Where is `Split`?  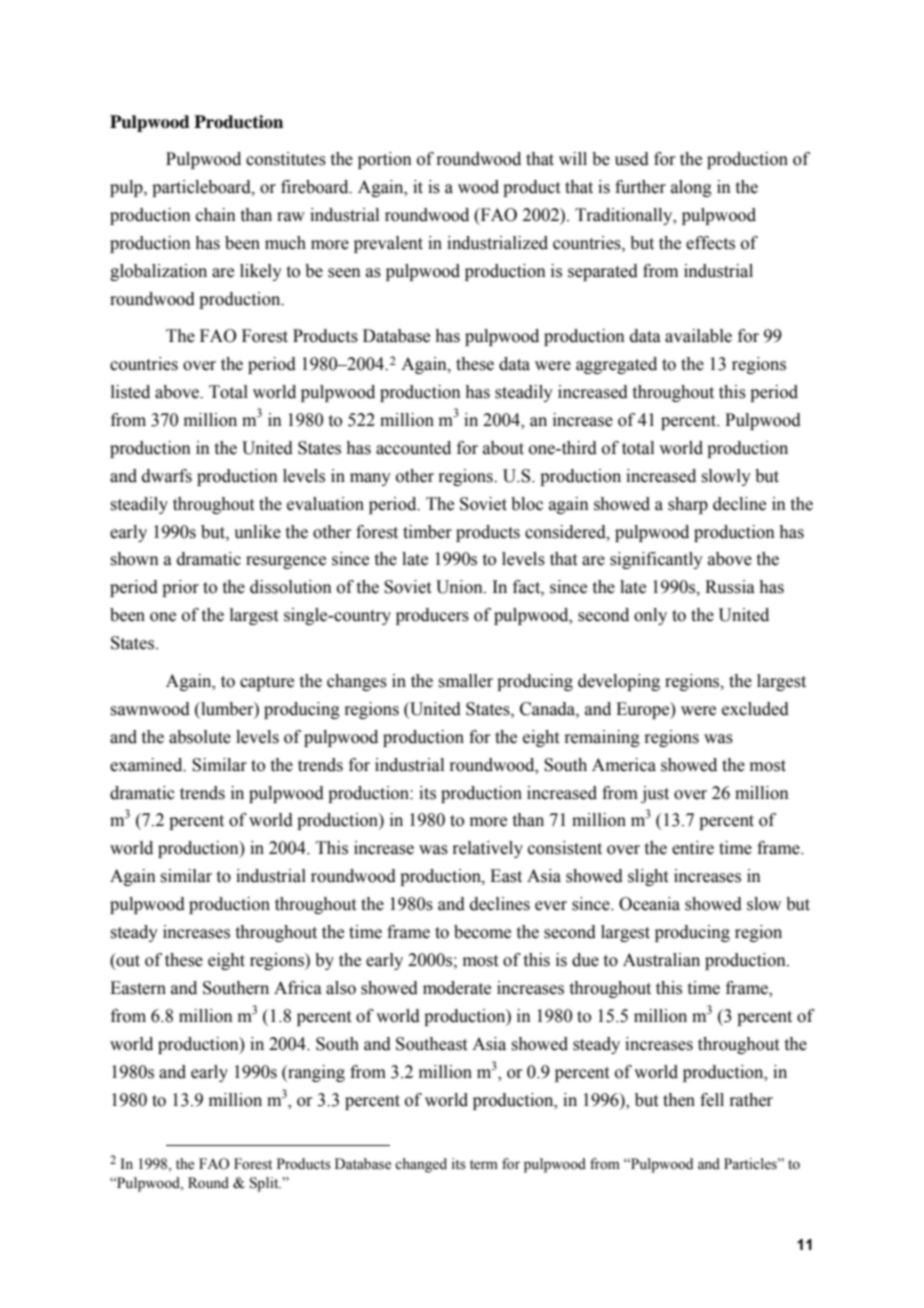 Split is located at coordinates (265, 1184).
